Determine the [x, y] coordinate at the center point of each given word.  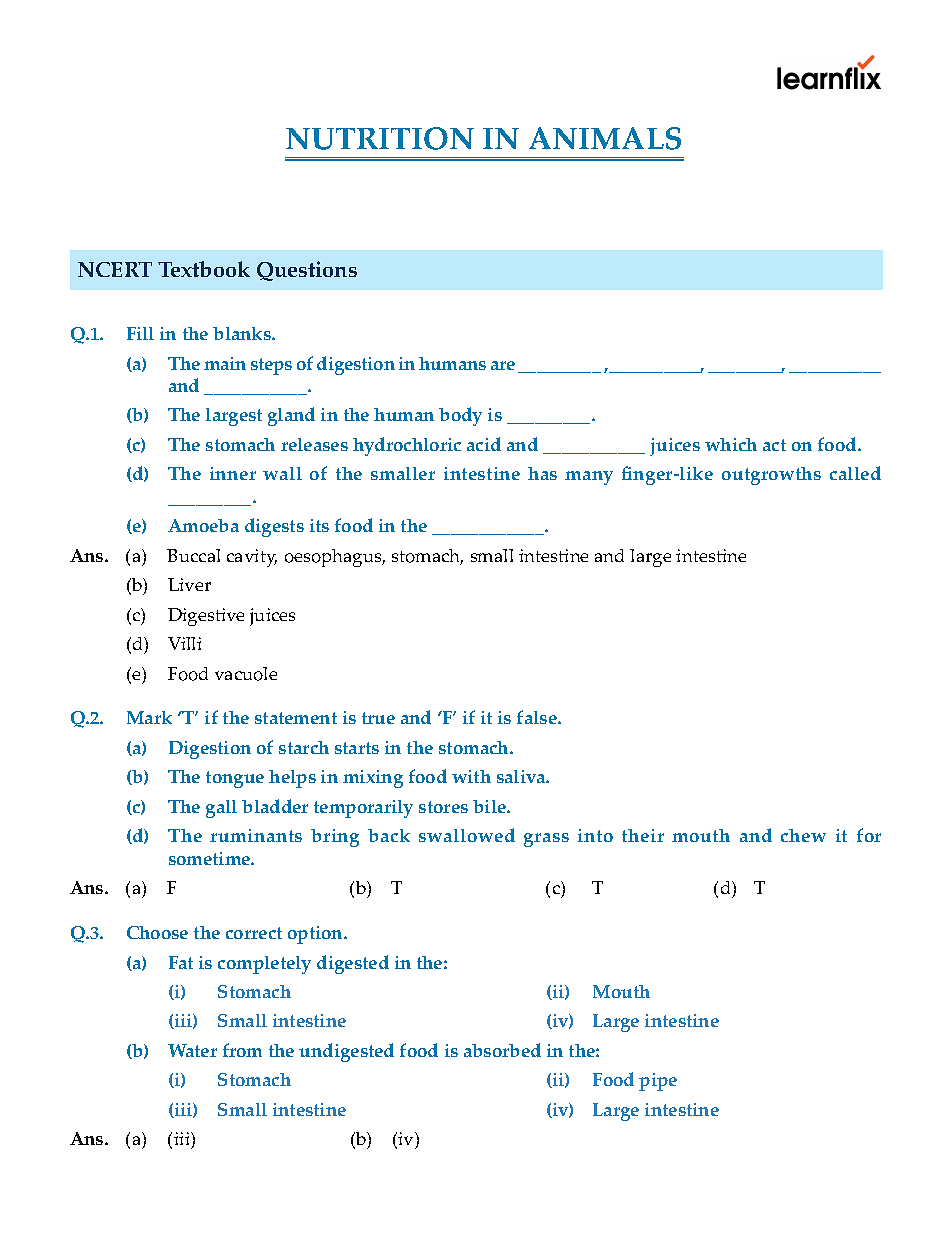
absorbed [502, 1050]
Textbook [204, 269]
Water [192, 1050]
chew [803, 835]
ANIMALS [605, 138]
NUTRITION [380, 138]
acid [484, 444]
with [471, 776]
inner [233, 473]
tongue [235, 779]
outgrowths [771, 476]
